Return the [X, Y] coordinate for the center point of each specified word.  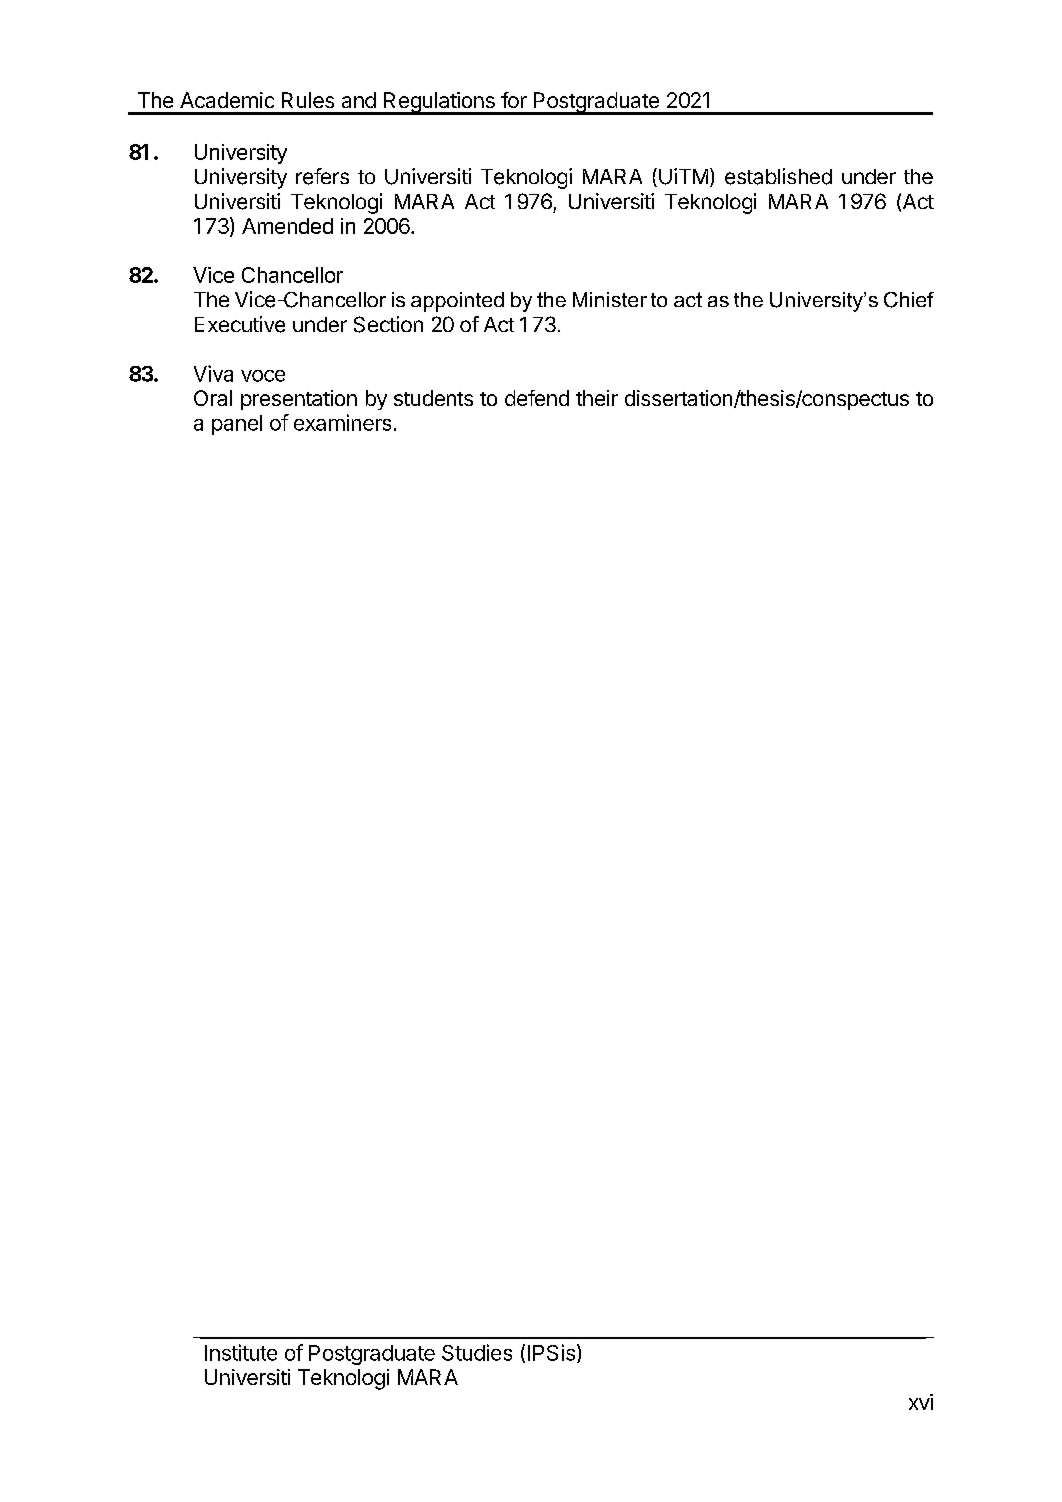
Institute [241, 1352]
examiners [342, 422]
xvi [921, 1402]
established [778, 176]
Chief [909, 300]
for [514, 100]
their [597, 398]
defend [537, 398]
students [433, 398]
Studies [477, 1352]
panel [237, 425]
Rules [308, 100]
